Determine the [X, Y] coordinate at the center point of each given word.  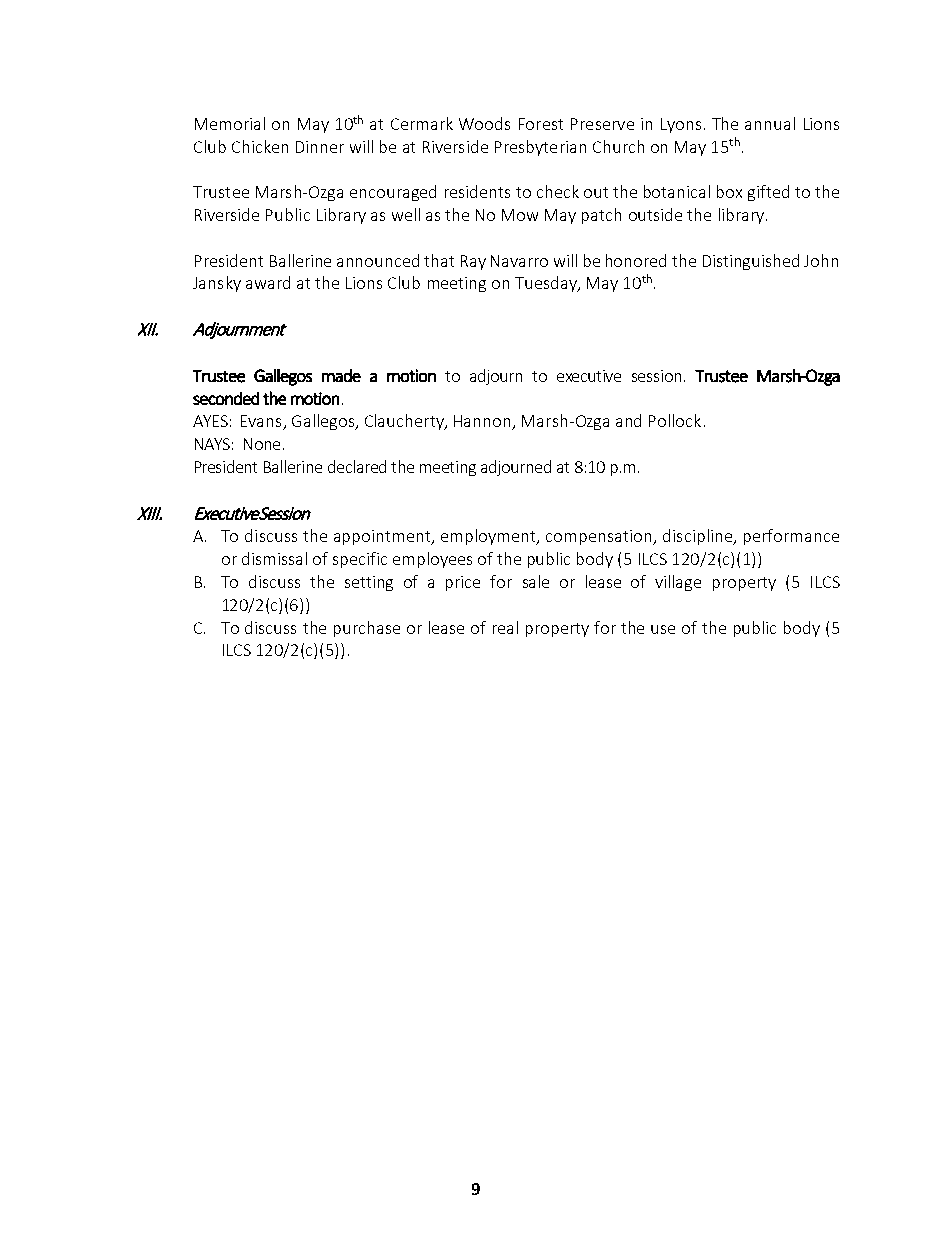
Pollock [675, 420]
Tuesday [547, 284]
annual [770, 123]
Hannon [483, 422]
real [505, 627]
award [268, 282]
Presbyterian [540, 148]
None [262, 444]
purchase [367, 629]
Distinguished [751, 262]
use [663, 629]
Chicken [260, 146]
